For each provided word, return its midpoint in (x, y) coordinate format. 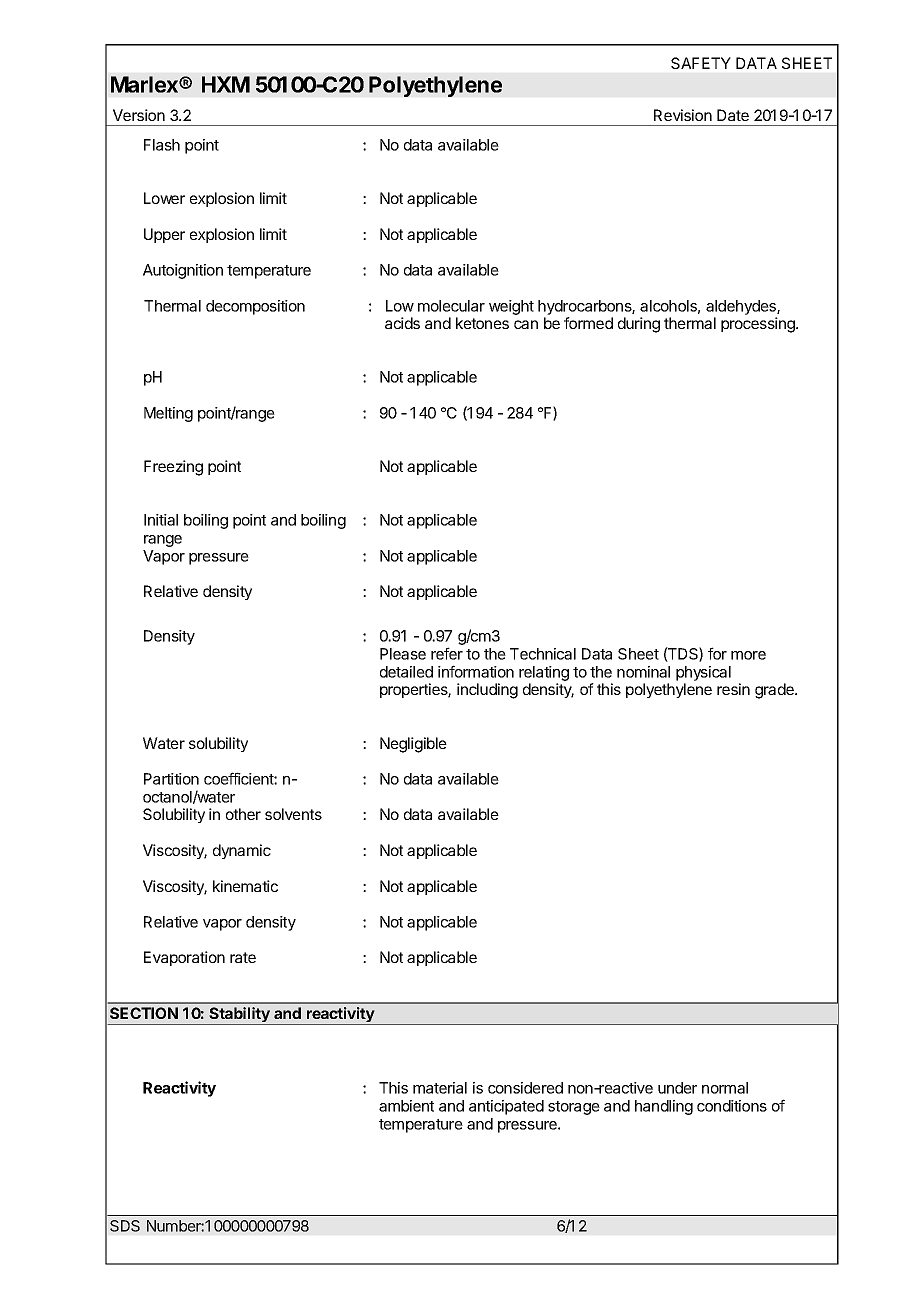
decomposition (255, 307)
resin (733, 689)
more (748, 655)
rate (243, 957)
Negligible (413, 745)
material (440, 1088)
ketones (482, 323)
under (677, 1088)
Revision (683, 115)
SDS (125, 1226)
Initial (161, 520)
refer (447, 653)
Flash (162, 145)
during (639, 325)
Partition (171, 779)
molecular (451, 306)
